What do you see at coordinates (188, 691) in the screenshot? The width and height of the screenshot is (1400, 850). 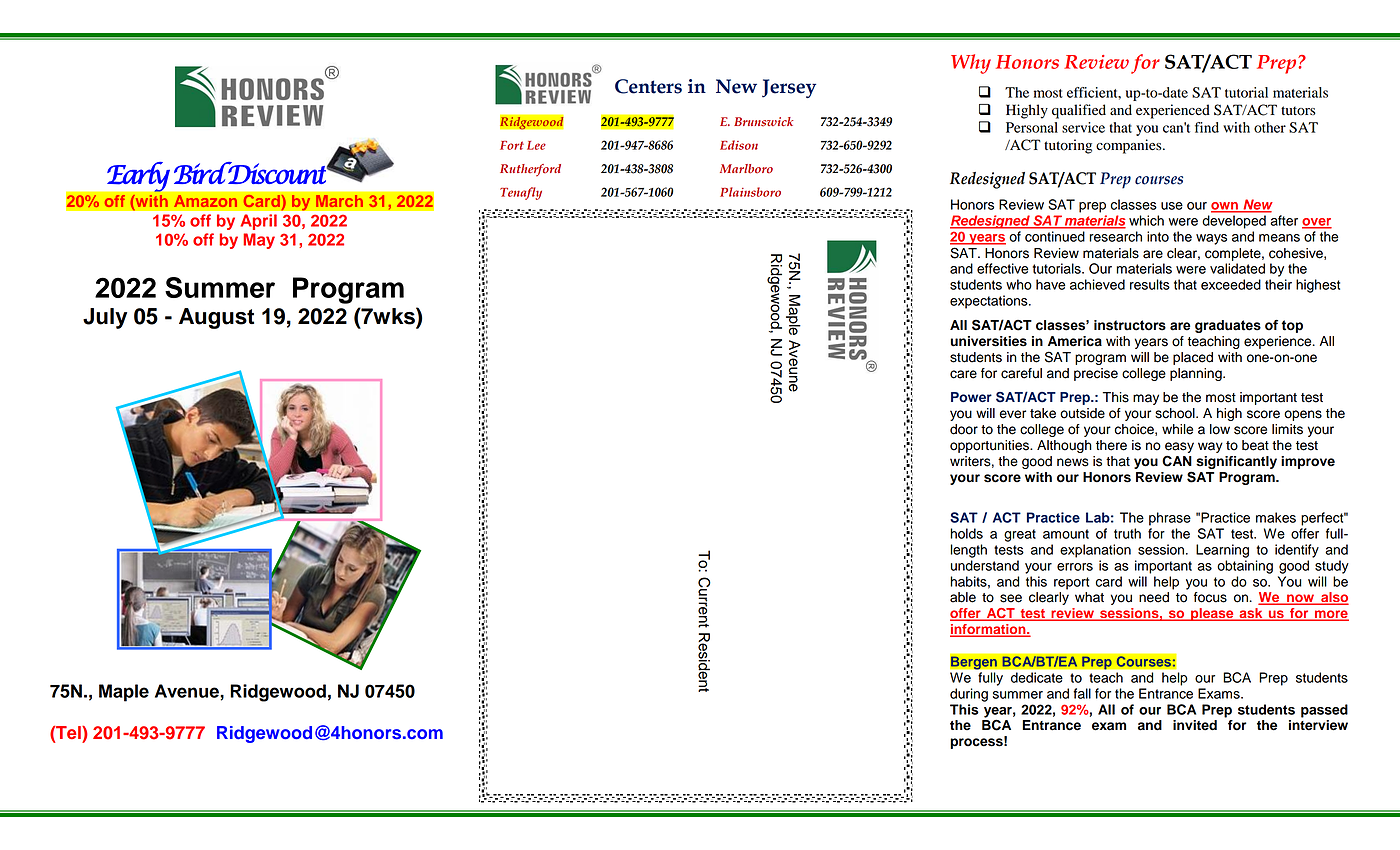 I see `Avenue` at bounding box center [188, 691].
